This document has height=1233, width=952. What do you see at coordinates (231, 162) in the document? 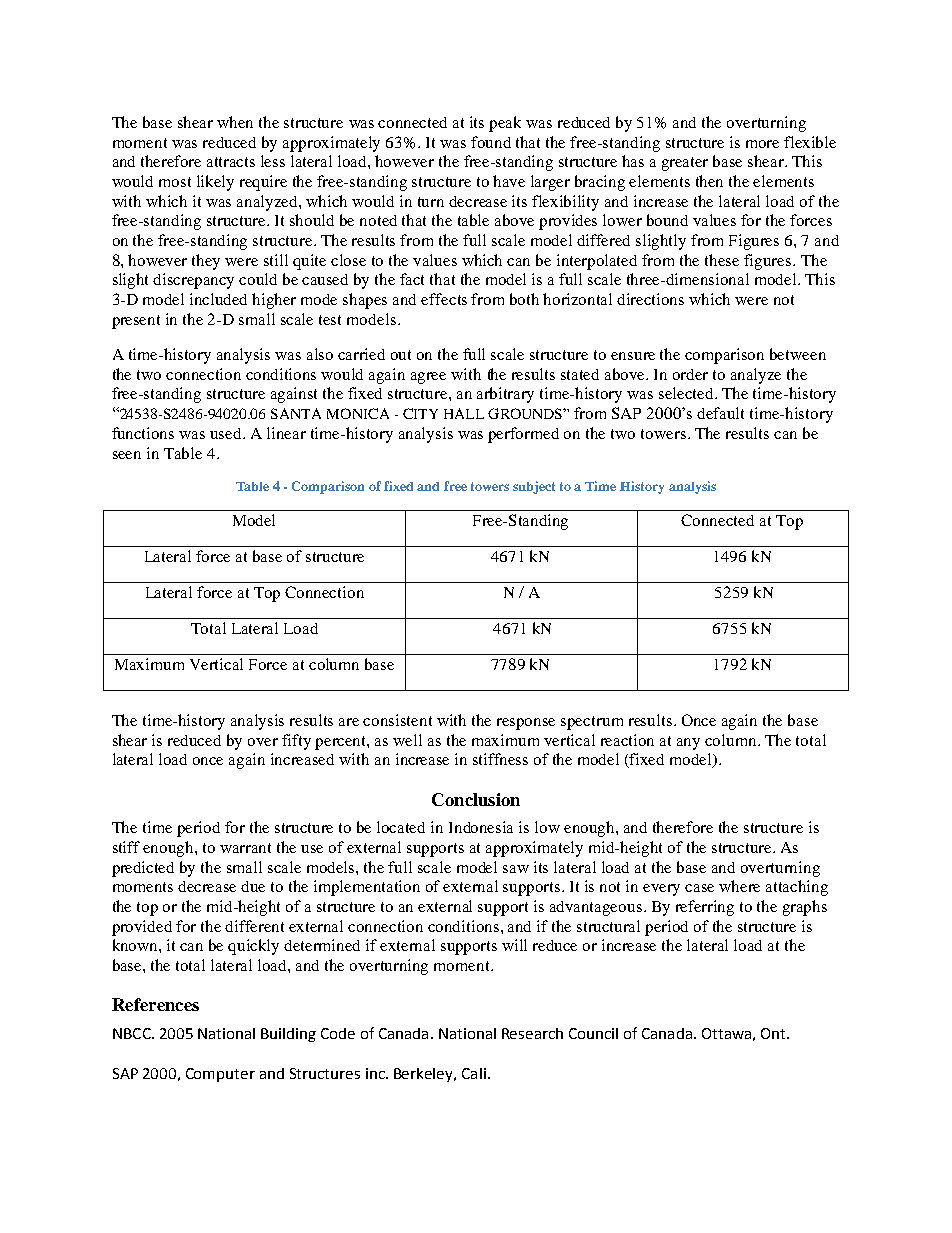
I see `attracts` at bounding box center [231, 162].
